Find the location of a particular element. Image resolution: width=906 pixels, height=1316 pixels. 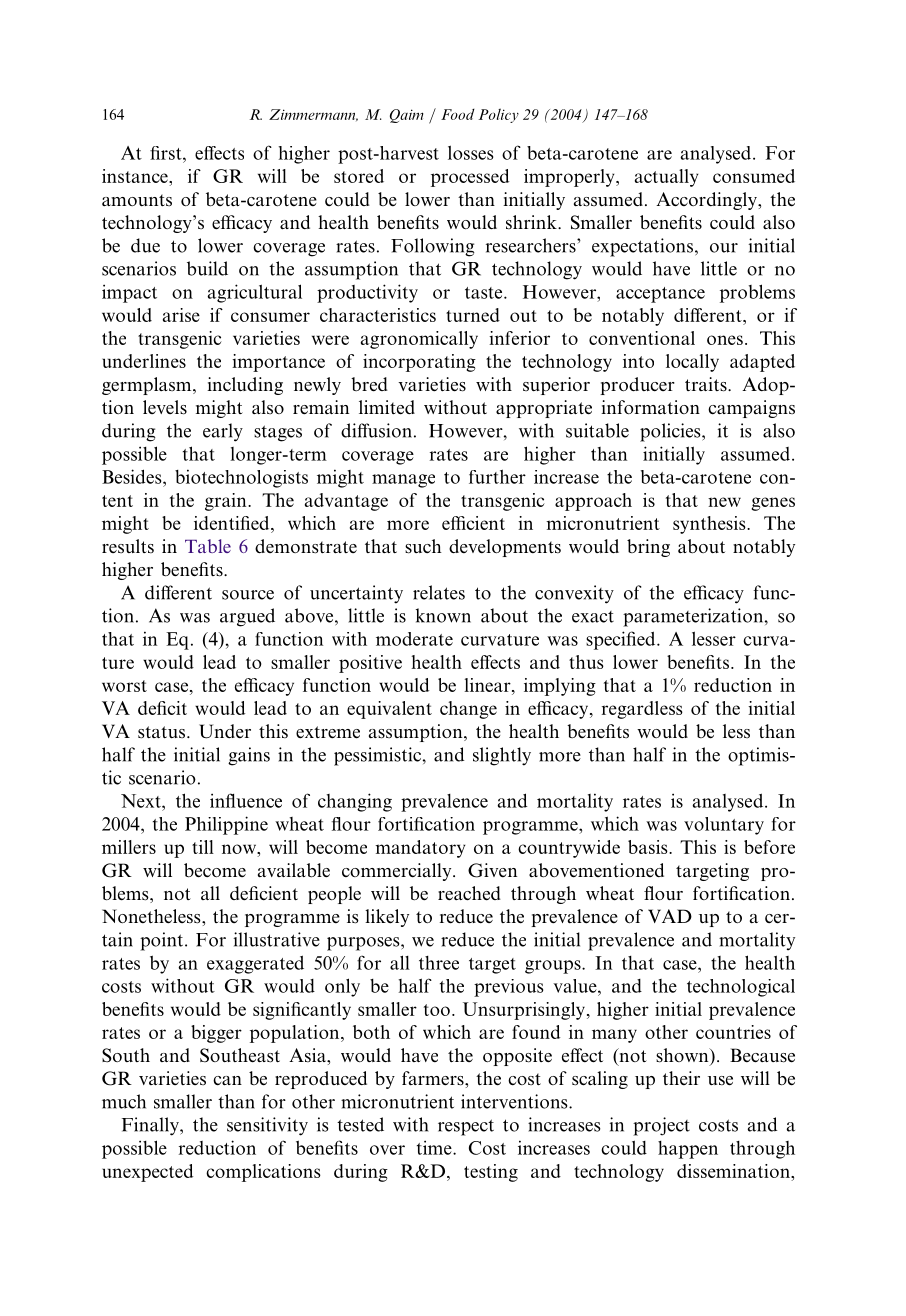

reached is located at coordinates (469, 893).
